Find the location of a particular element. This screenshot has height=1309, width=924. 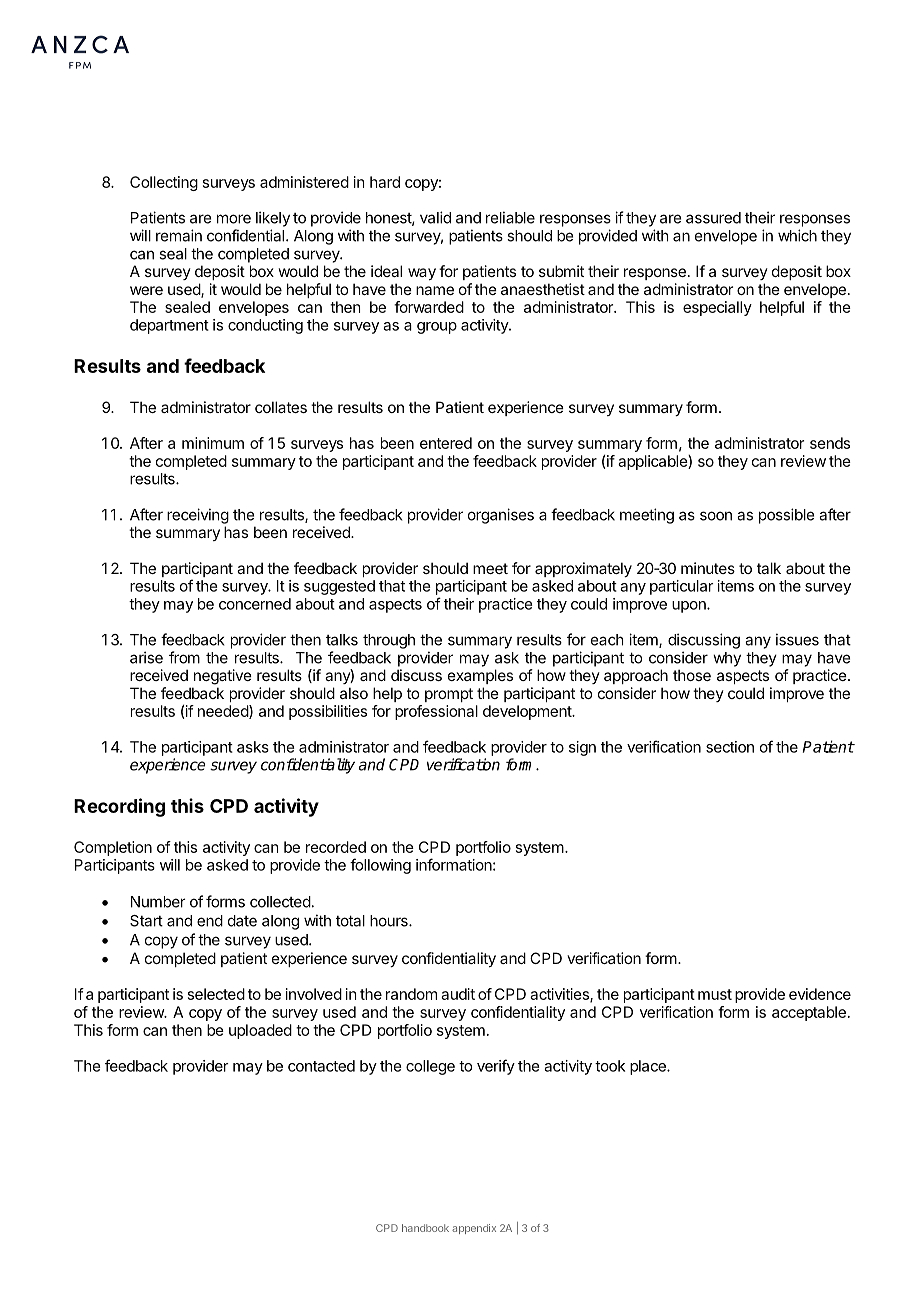

Number is located at coordinates (158, 902).
